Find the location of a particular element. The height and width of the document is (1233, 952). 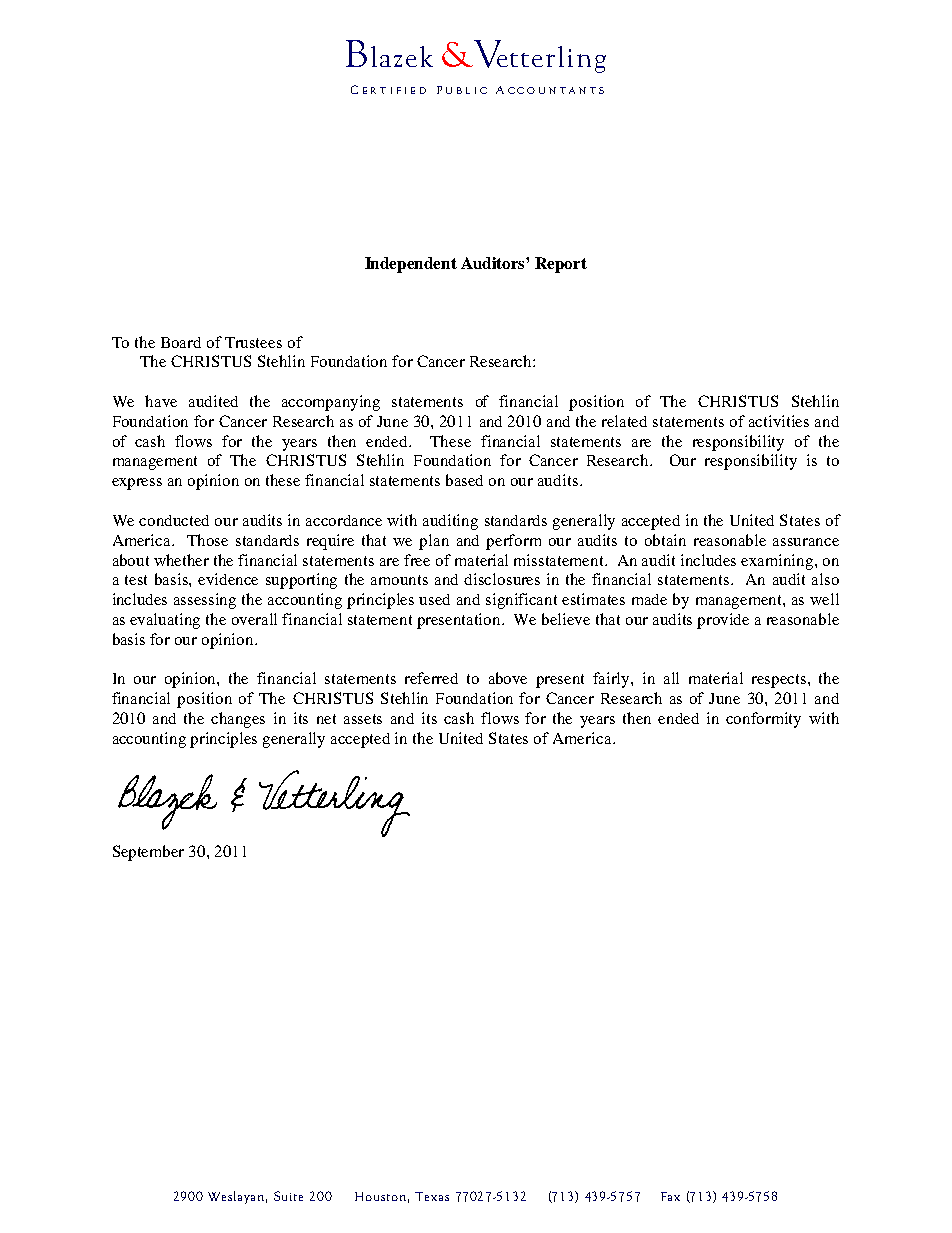

assessing is located at coordinates (205, 601).
